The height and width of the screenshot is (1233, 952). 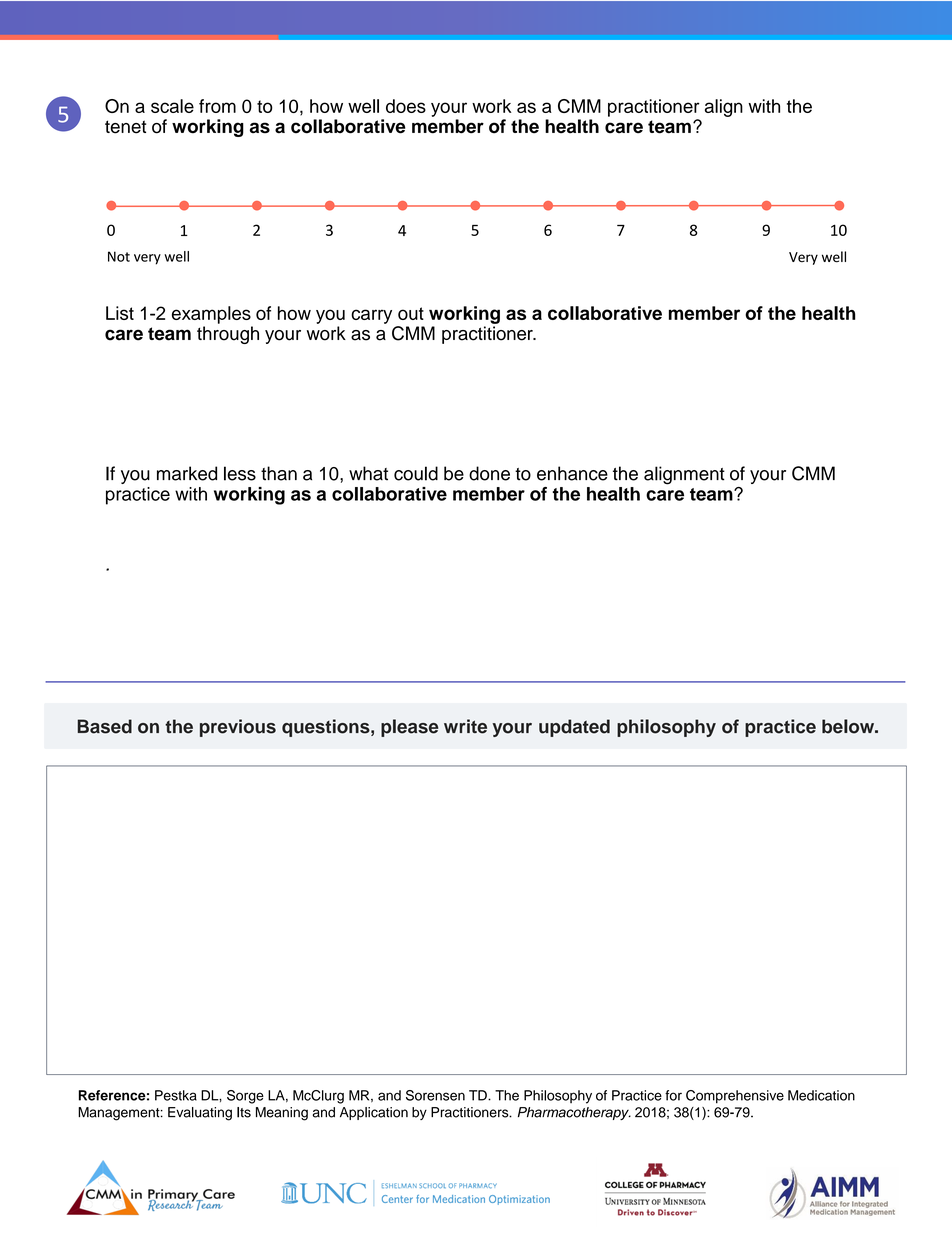 I want to click on done, so click(x=489, y=473).
